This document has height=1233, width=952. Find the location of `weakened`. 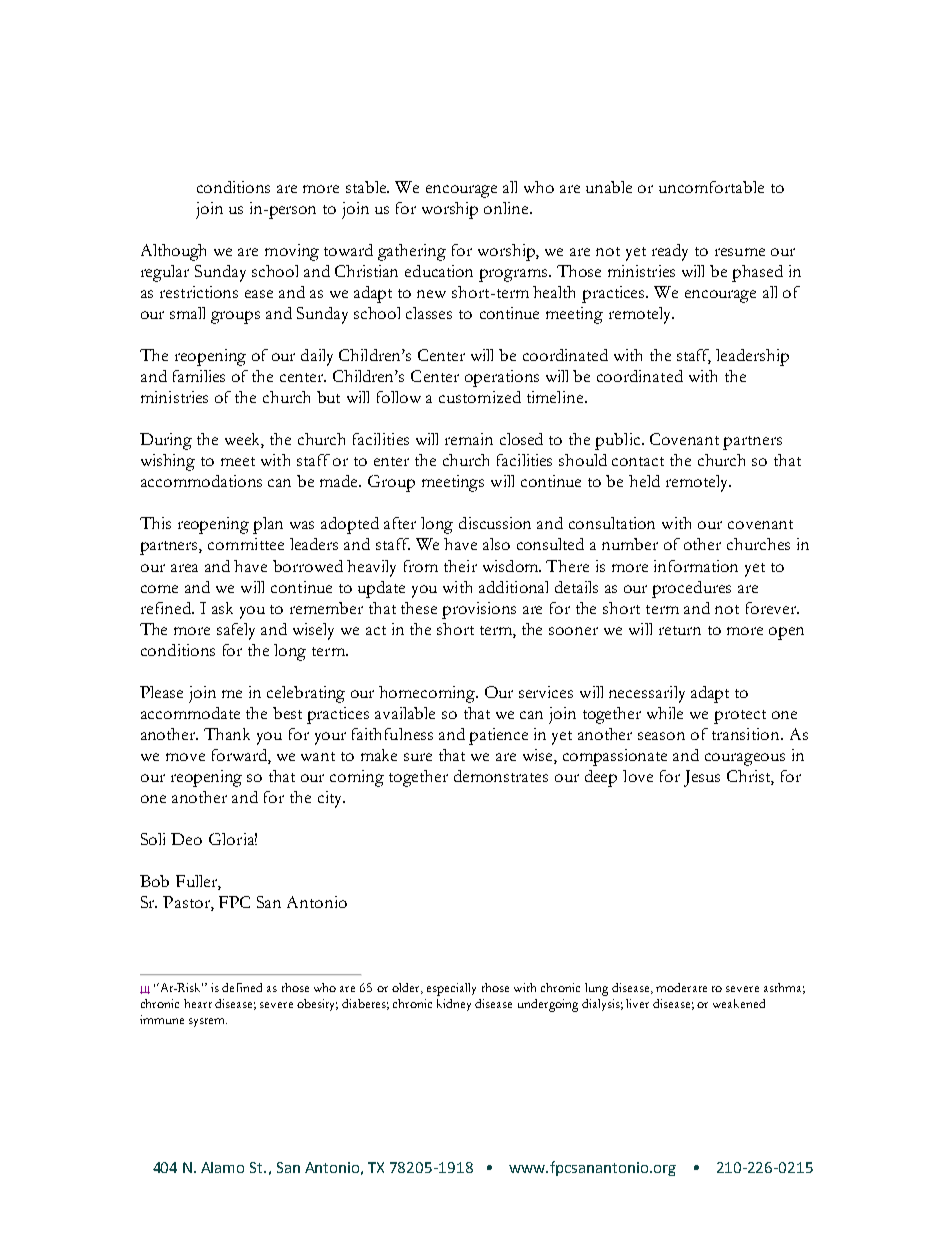

weakened is located at coordinates (739, 1003).
